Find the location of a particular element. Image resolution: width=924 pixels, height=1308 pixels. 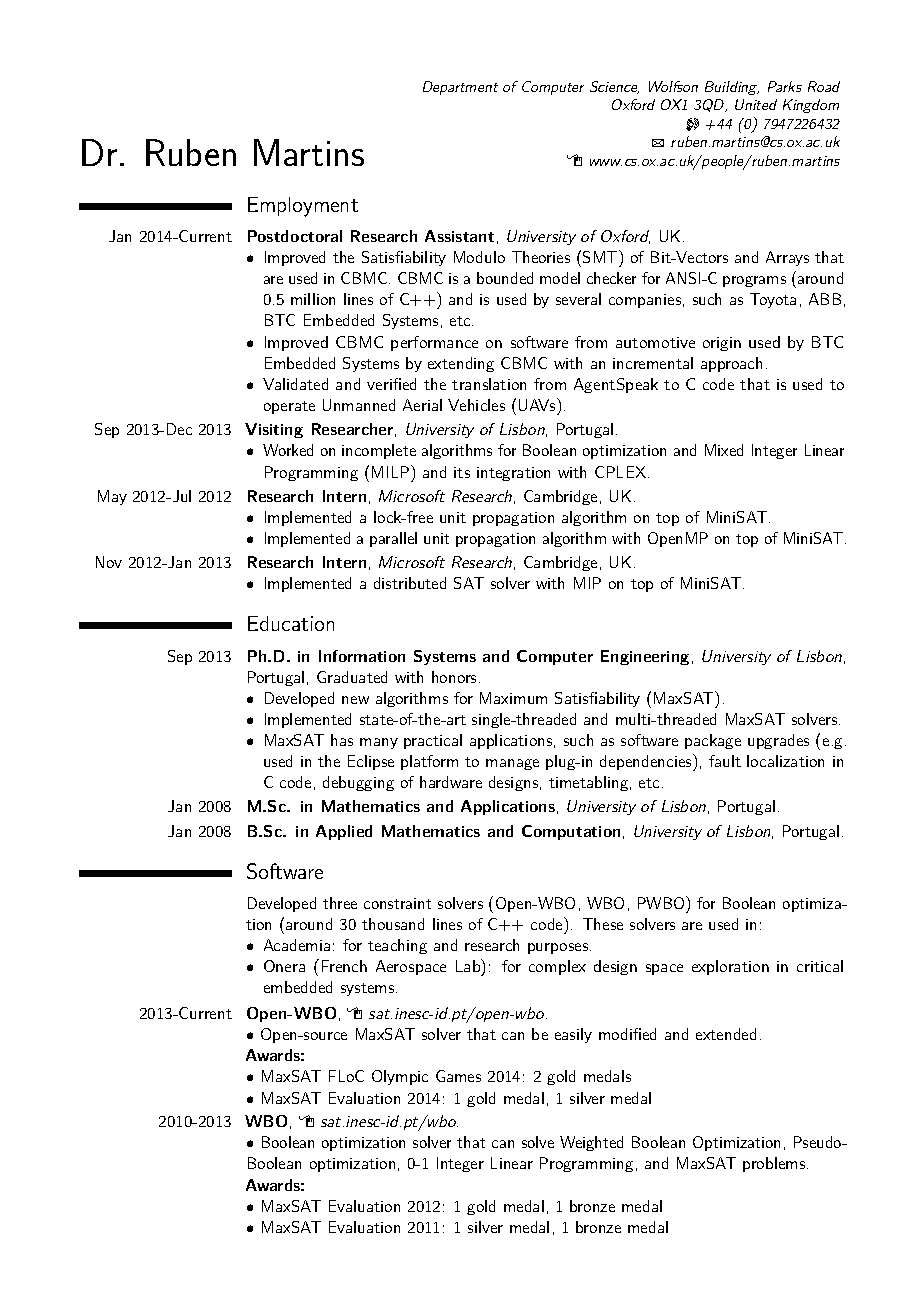

Building is located at coordinates (732, 88).
